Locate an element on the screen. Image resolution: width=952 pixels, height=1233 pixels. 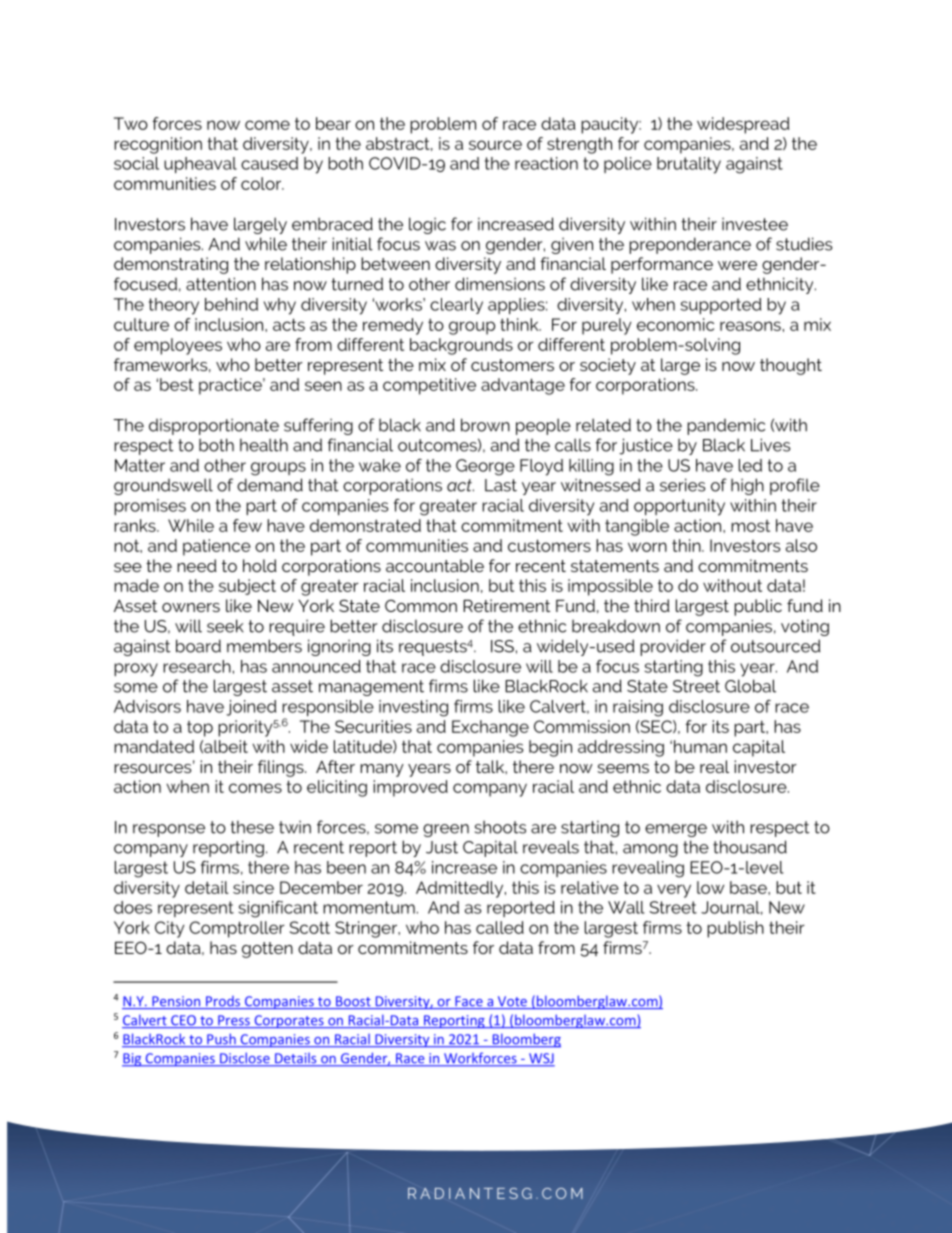
upheaval is located at coordinates (200, 165).
